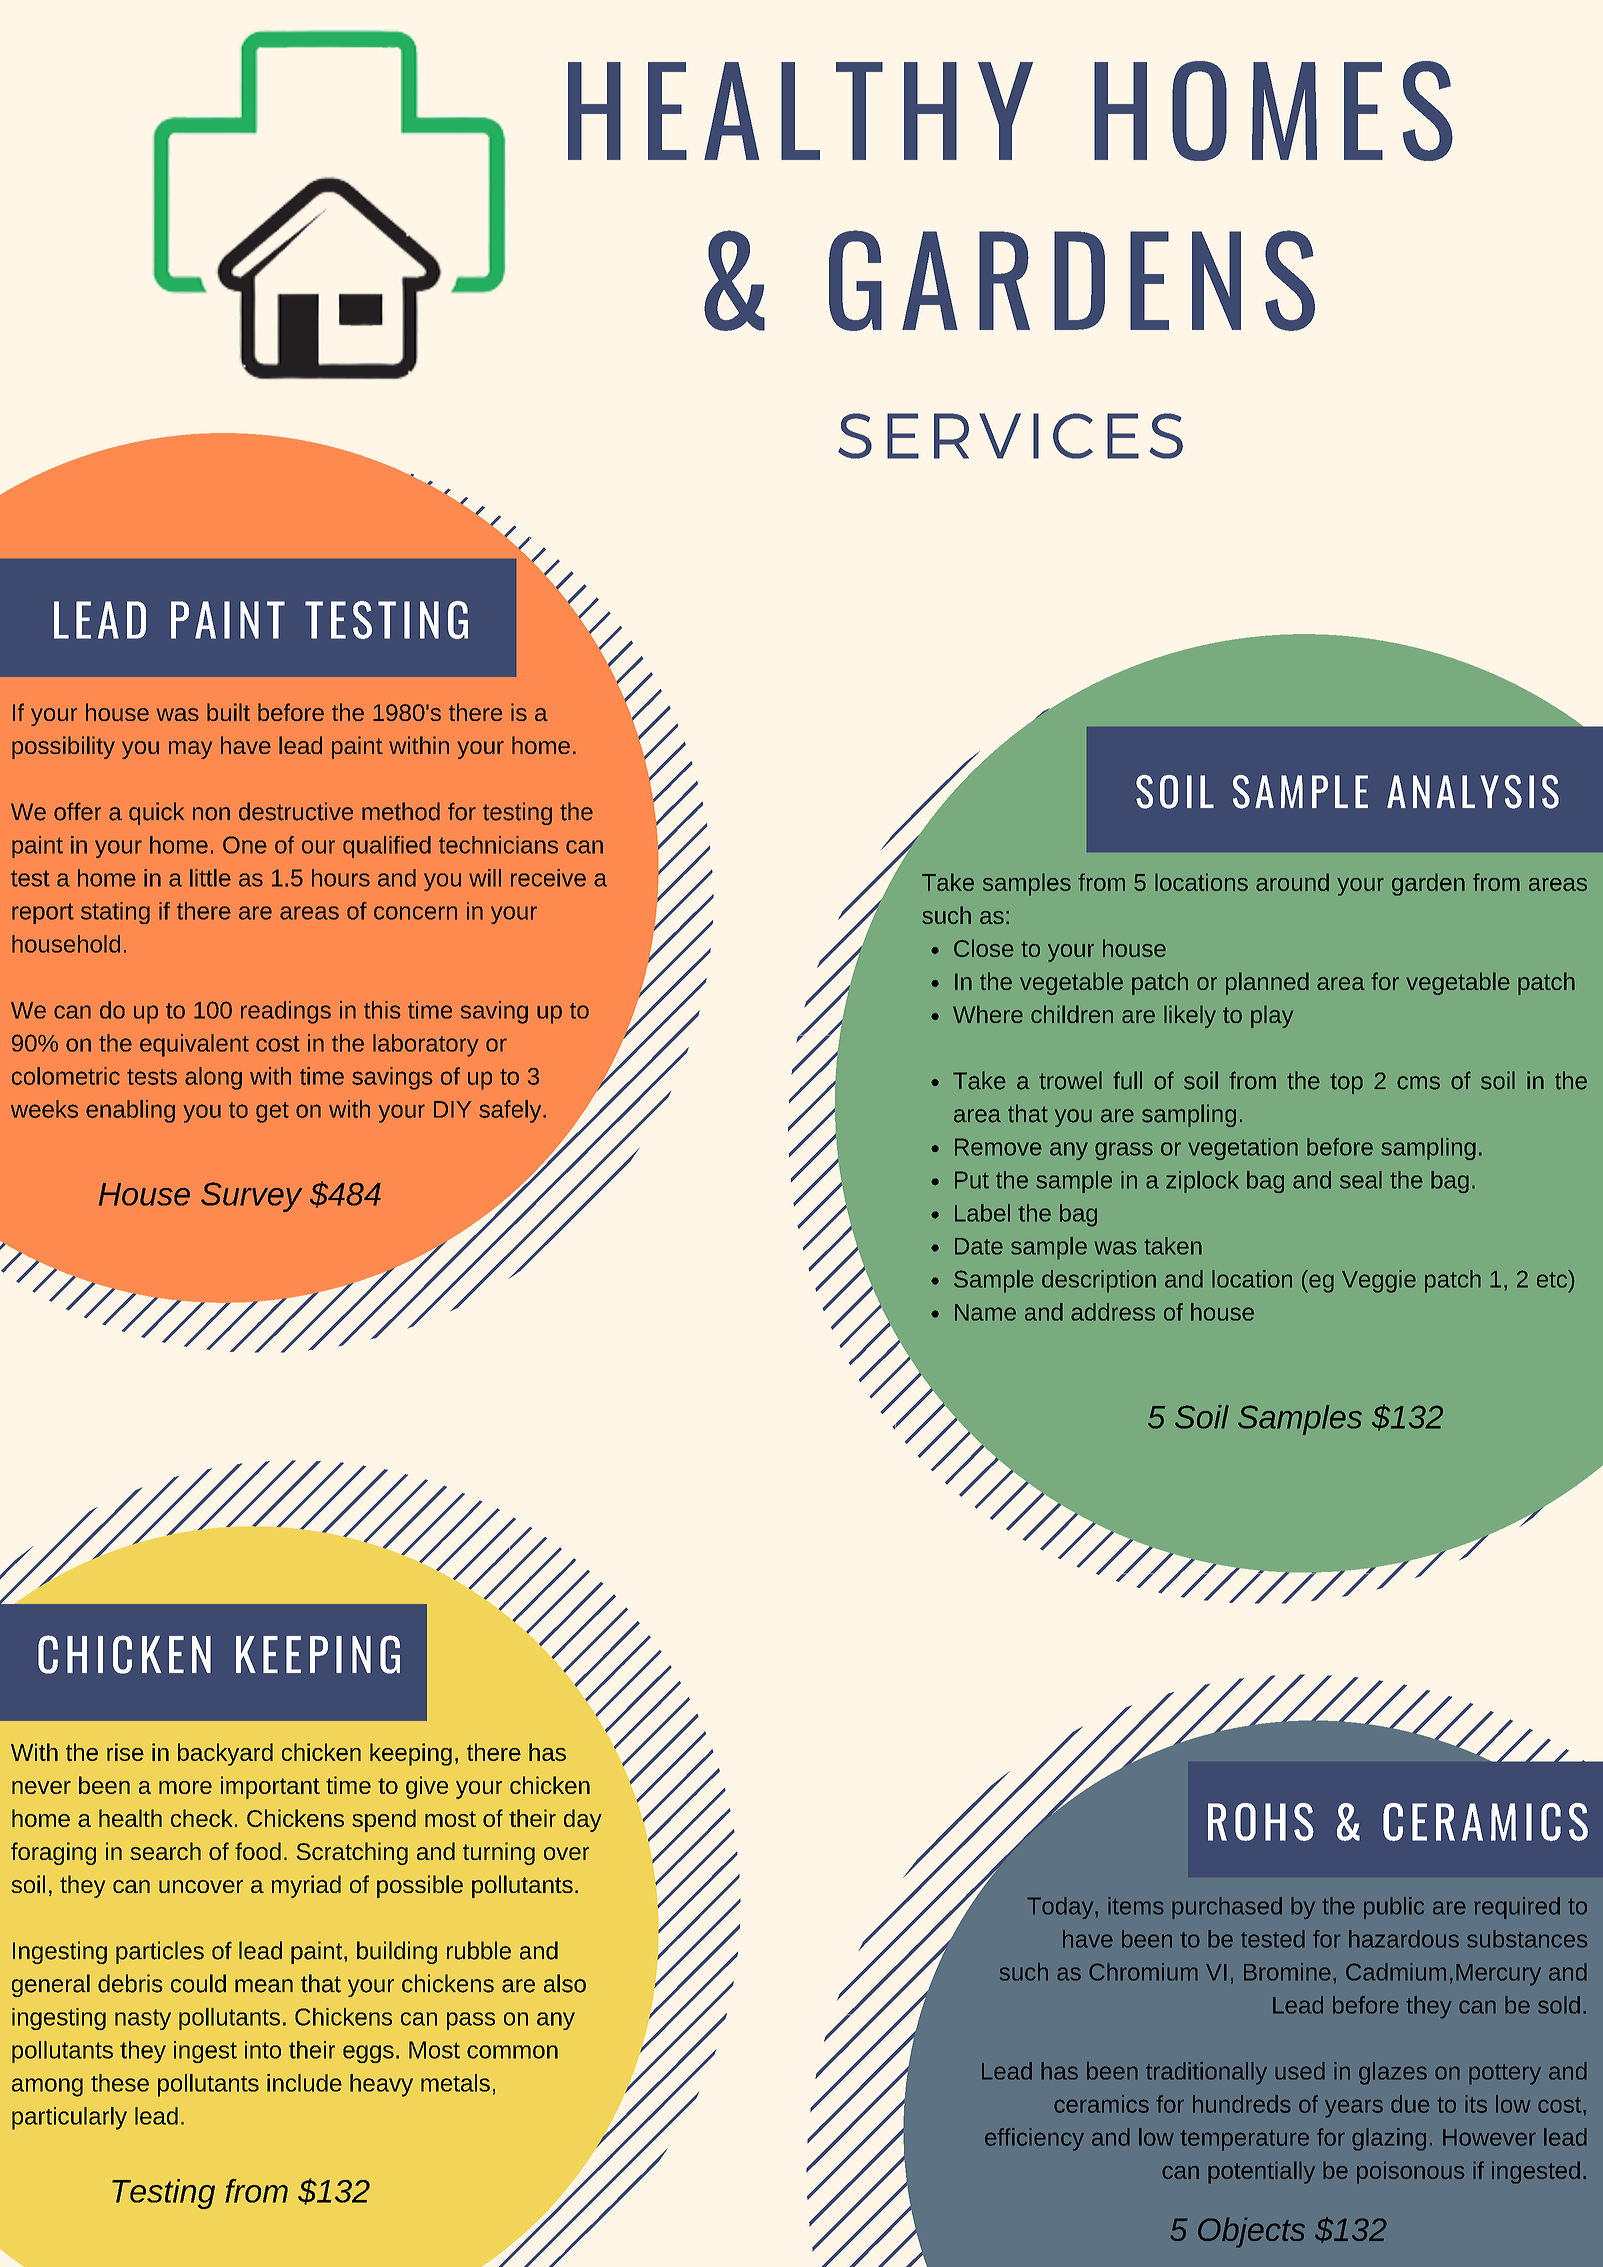 The image size is (1603, 2267). I want to click on include, so click(304, 2083).
